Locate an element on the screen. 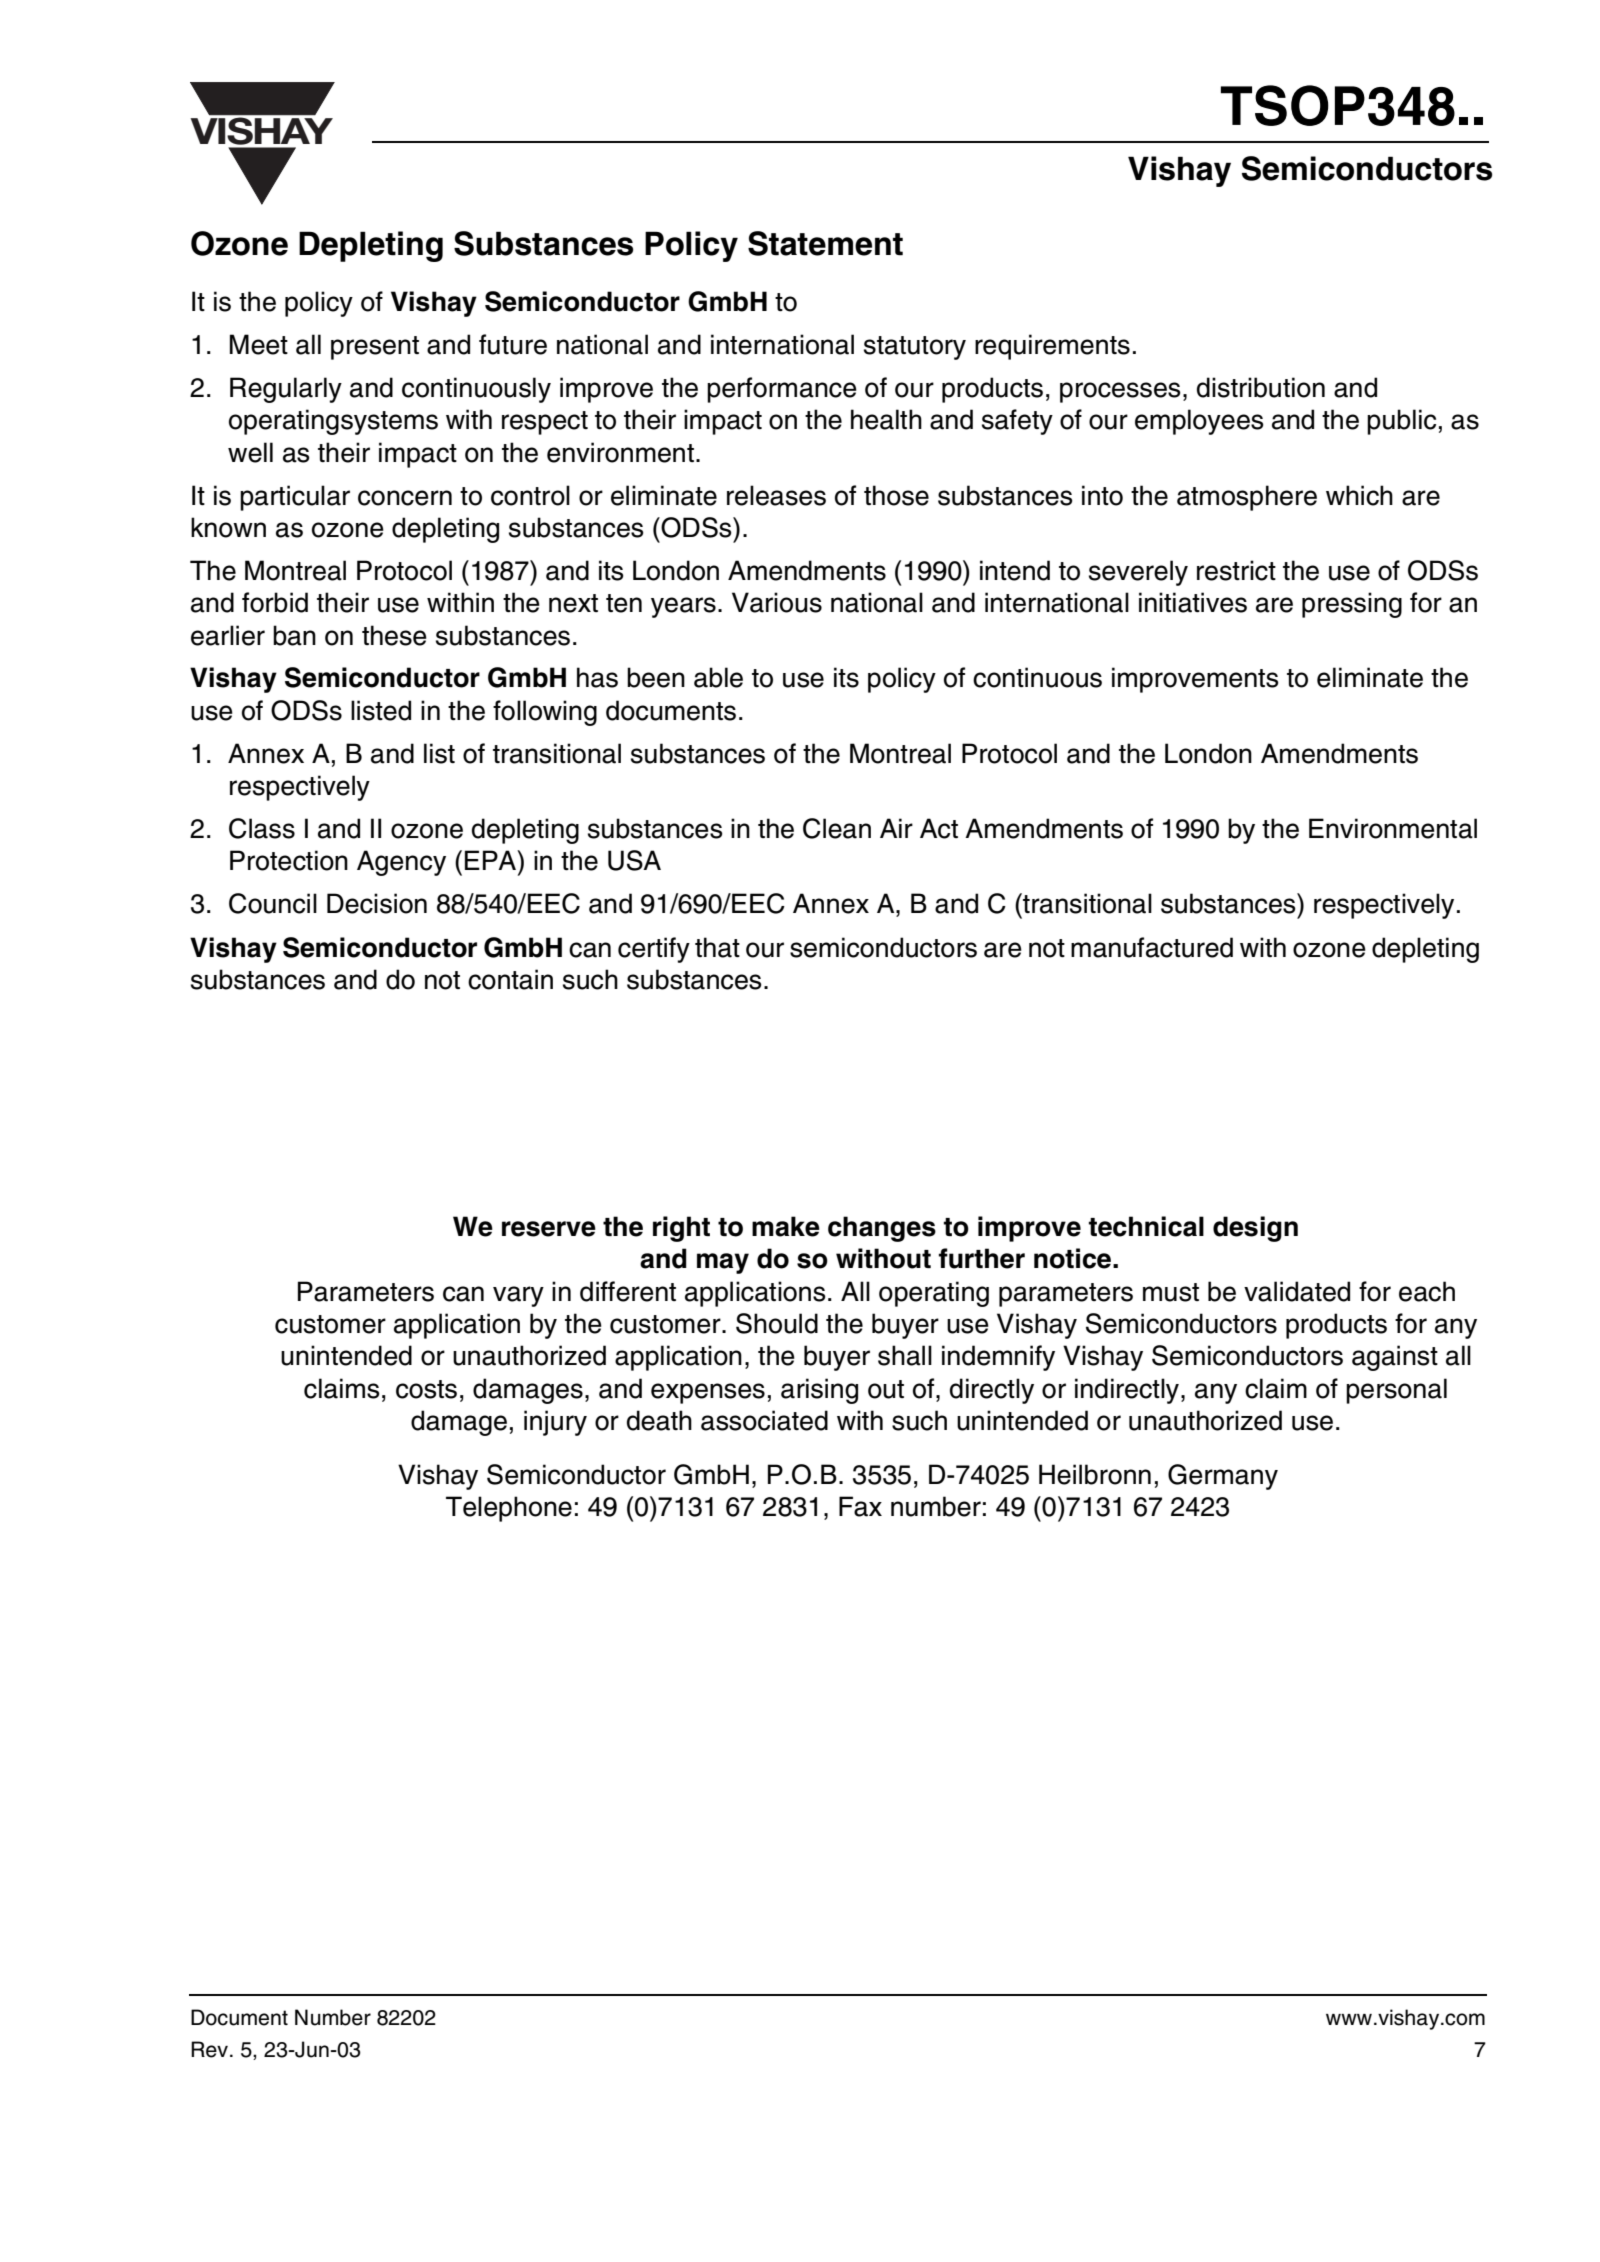 Image resolution: width=1600 pixels, height=2262 pixels. Rev is located at coordinates (209, 2049).
